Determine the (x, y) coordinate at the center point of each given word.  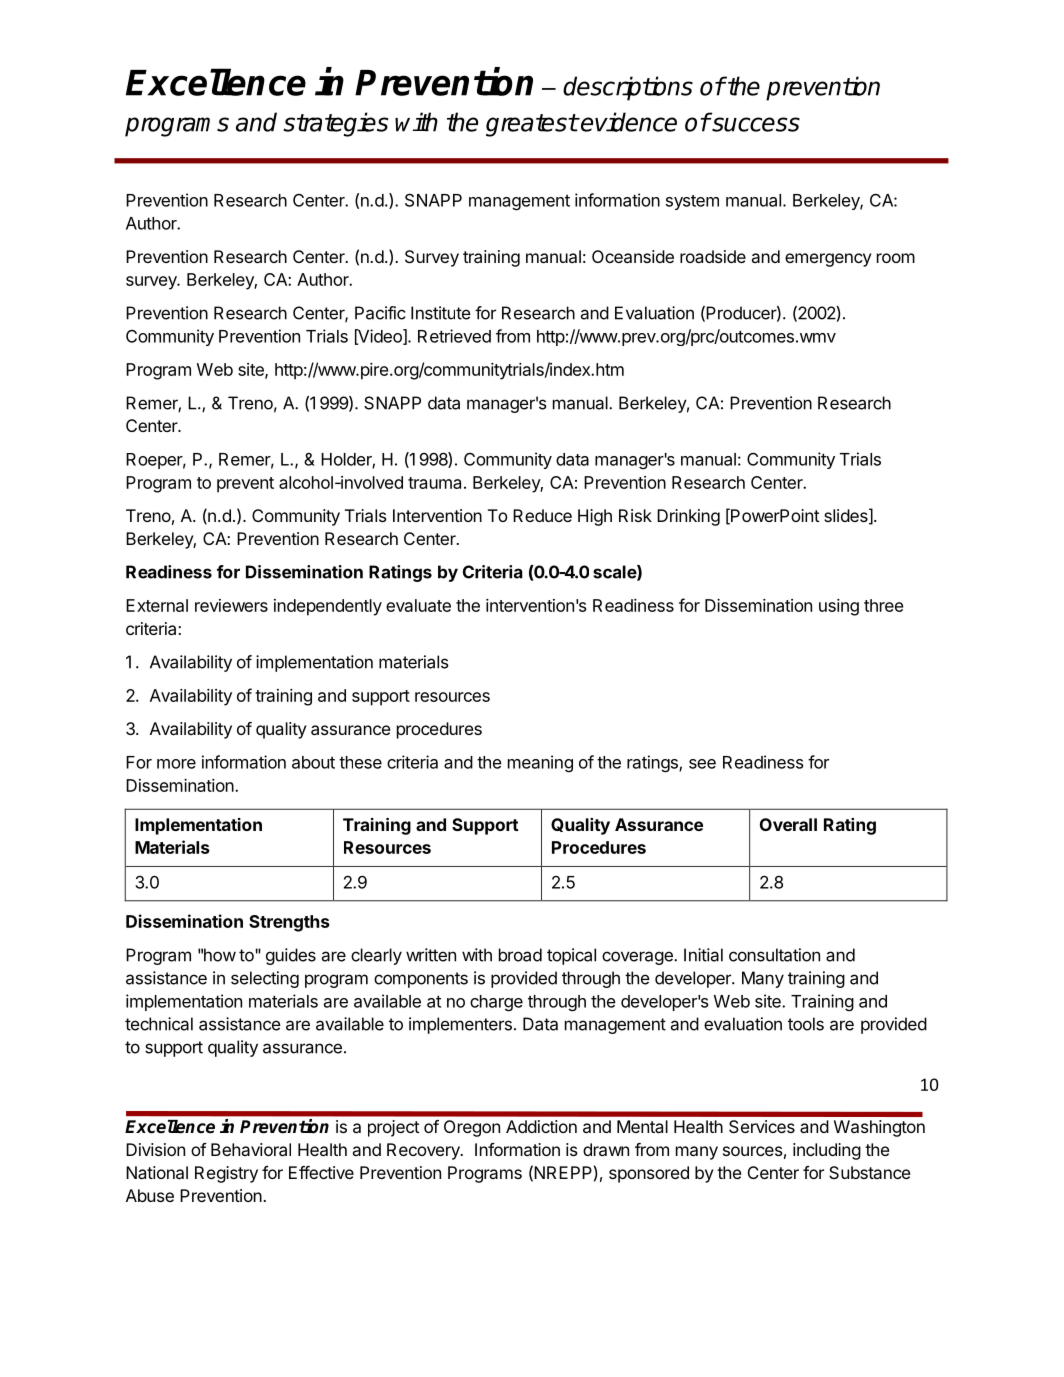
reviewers (231, 605)
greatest (532, 125)
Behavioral (251, 1149)
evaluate (418, 605)
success (755, 124)
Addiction (541, 1126)
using (839, 607)
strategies (335, 124)
